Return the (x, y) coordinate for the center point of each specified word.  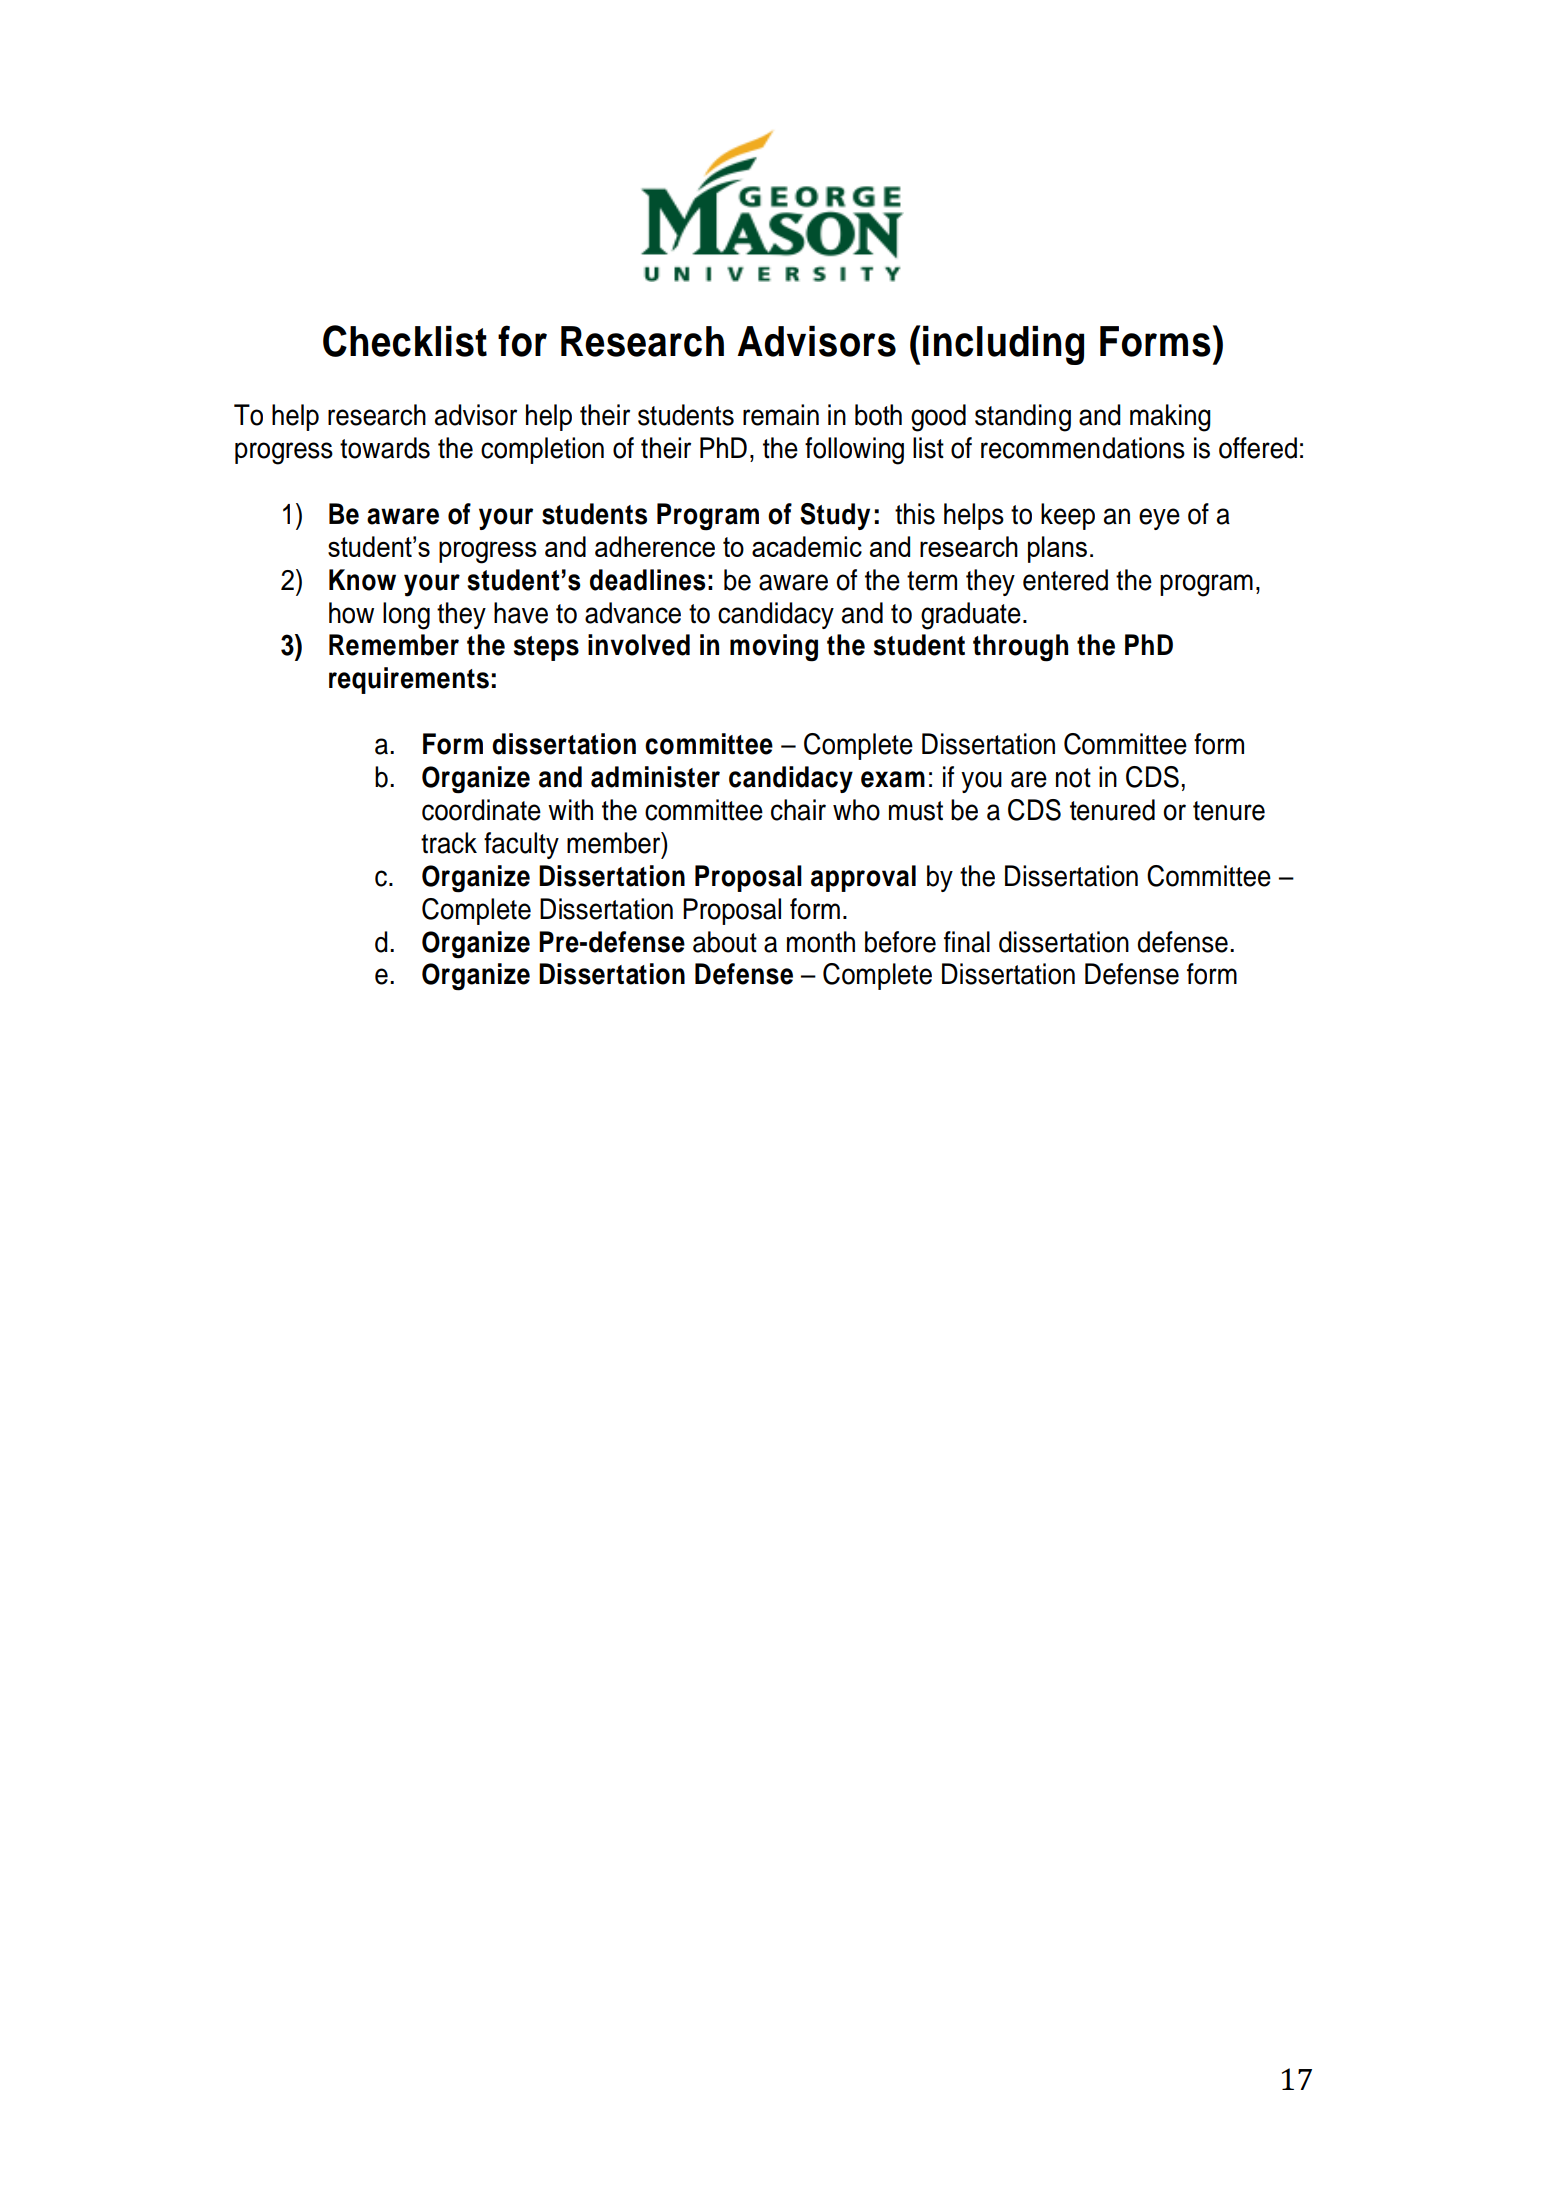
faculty (521, 845)
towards (385, 448)
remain (781, 415)
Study (835, 516)
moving (774, 648)
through (1020, 648)
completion (542, 450)
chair (798, 810)
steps (546, 648)
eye (1159, 519)
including (1003, 345)
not (1073, 778)
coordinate (481, 810)
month (821, 942)
